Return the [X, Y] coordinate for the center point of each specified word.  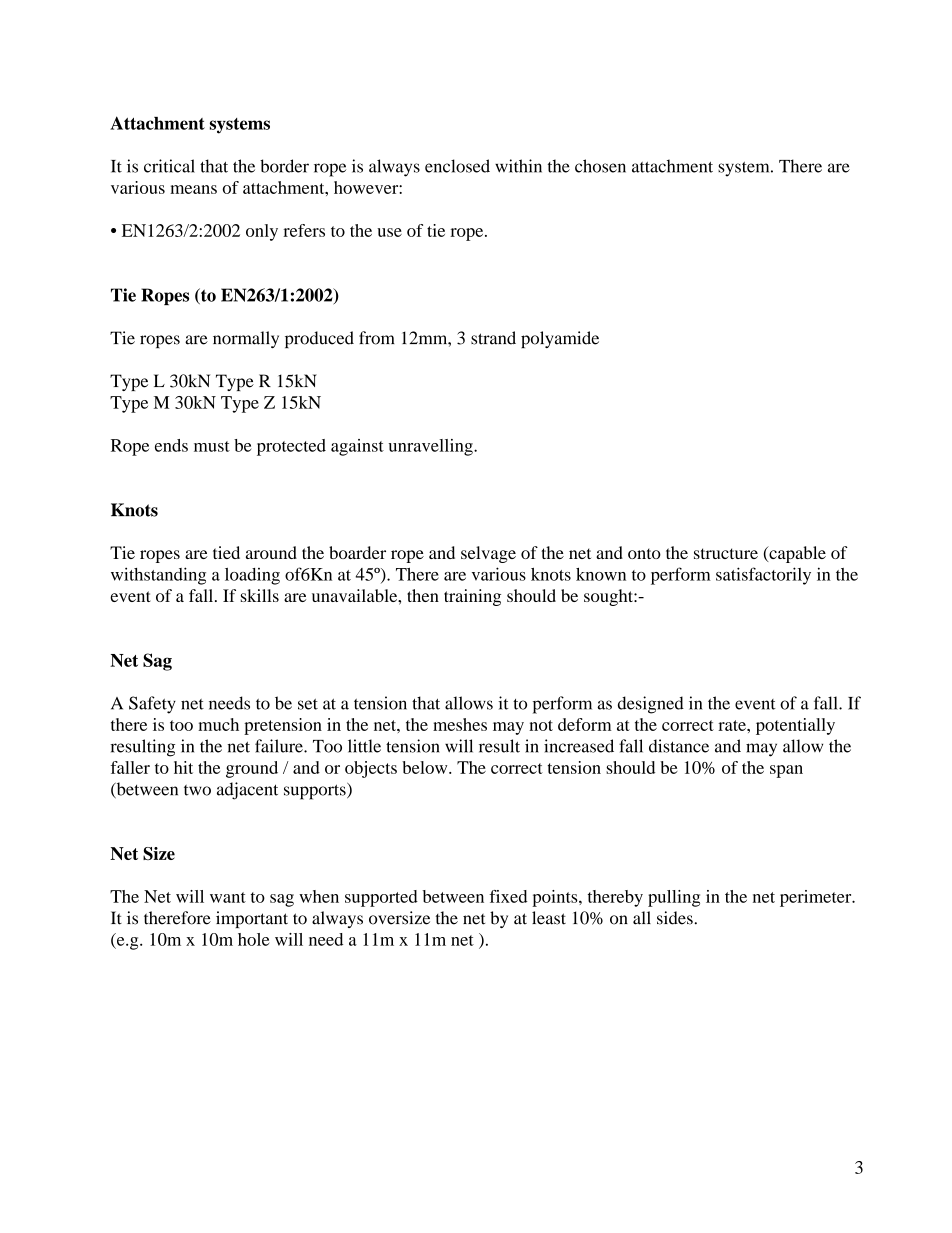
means [193, 189]
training [472, 597]
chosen [600, 166]
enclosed [457, 166]
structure [726, 553]
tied [226, 552]
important [252, 919]
